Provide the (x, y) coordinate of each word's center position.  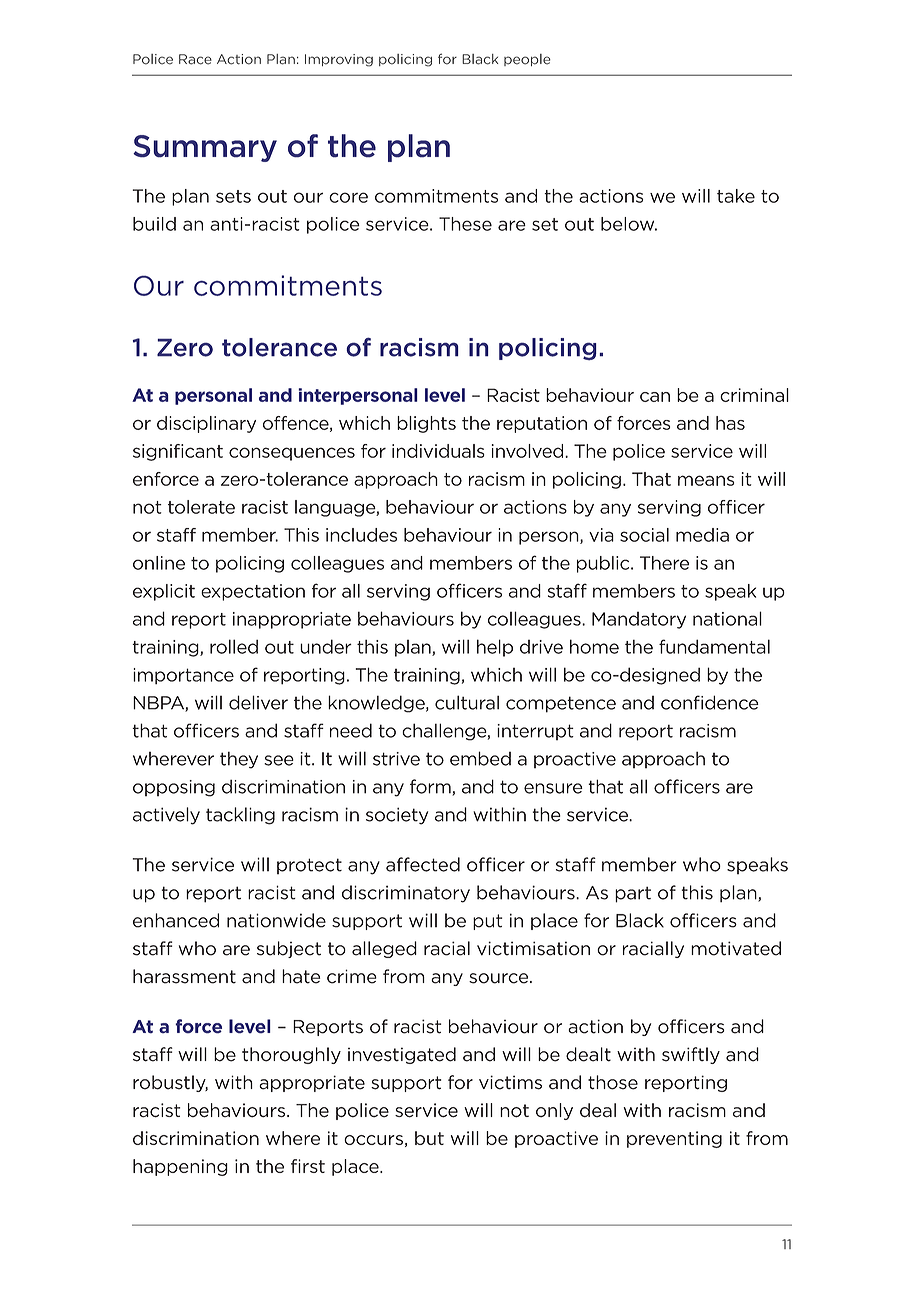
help (495, 648)
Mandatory (639, 620)
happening (180, 1167)
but (429, 1138)
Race (195, 59)
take (736, 196)
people (527, 60)
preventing (674, 1139)
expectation (253, 592)
